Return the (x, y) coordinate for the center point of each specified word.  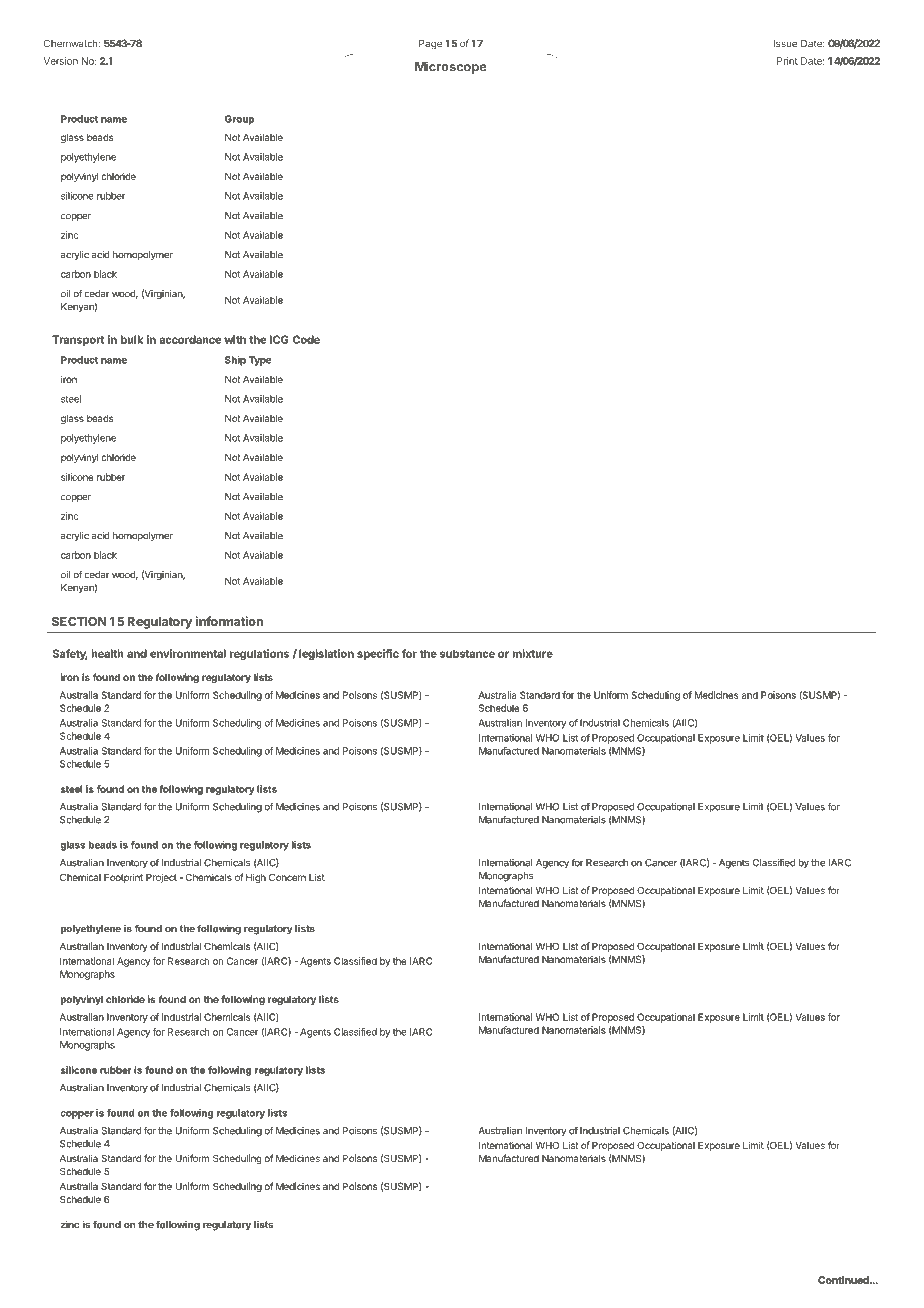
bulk (132, 339)
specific (378, 654)
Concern (287, 877)
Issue (785, 44)
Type (260, 361)
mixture (532, 653)
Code (306, 339)
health (107, 653)
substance (467, 653)
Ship (235, 361)
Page (430, 44)
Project (161, 878)
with (235, 339)
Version (61, 61)
